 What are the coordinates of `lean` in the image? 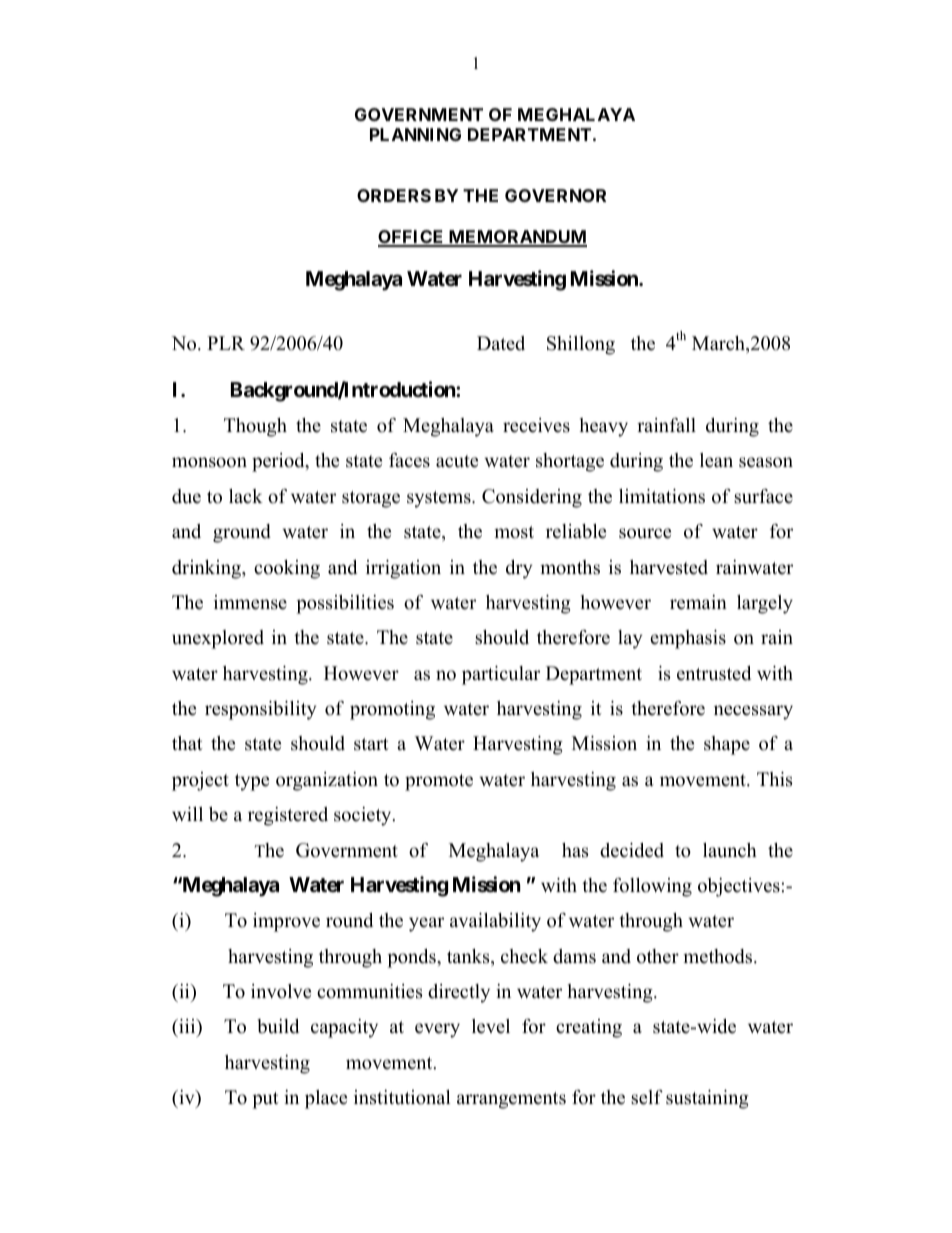 It's located at (716, 460).
